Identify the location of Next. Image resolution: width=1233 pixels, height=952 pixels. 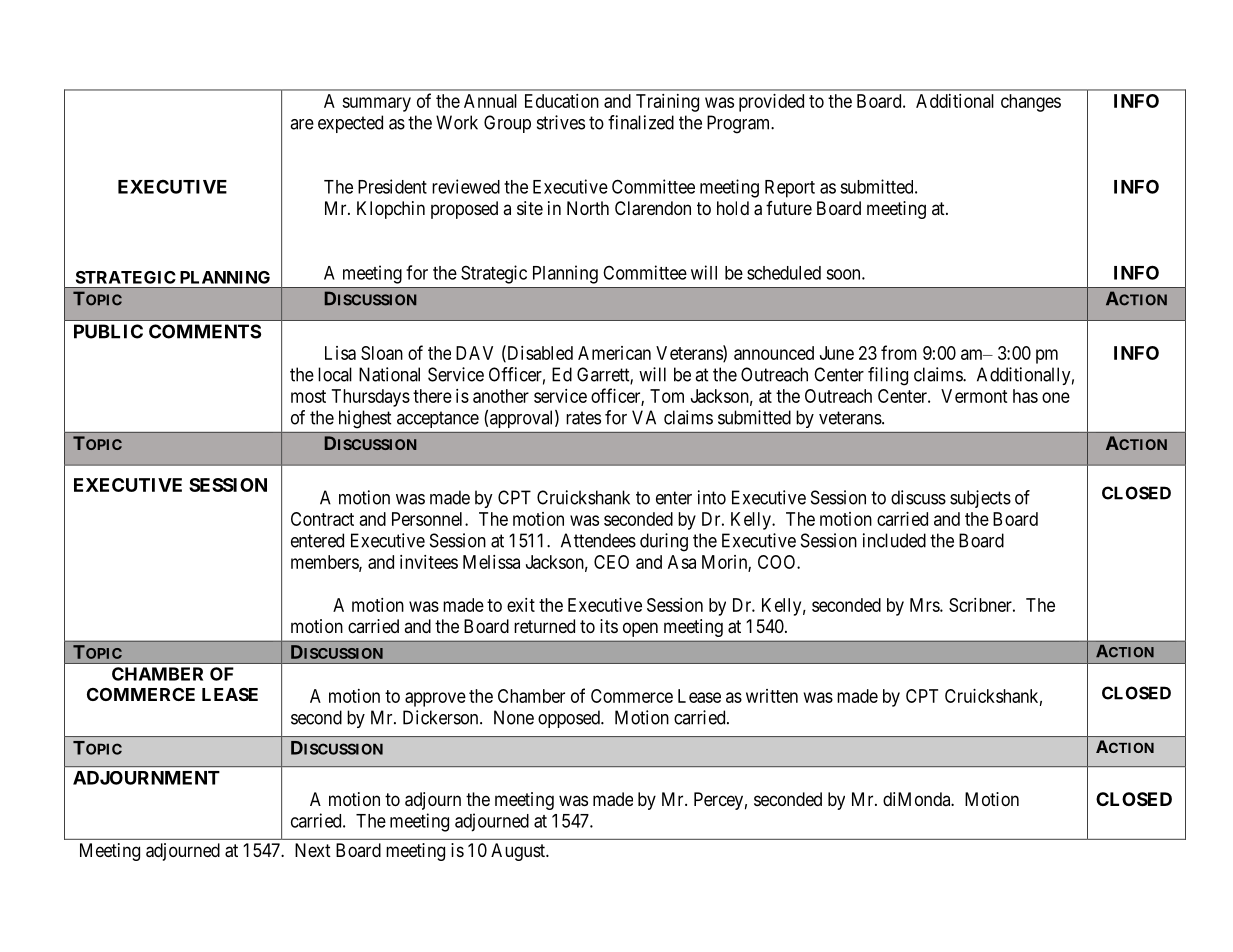
(313, 850).
